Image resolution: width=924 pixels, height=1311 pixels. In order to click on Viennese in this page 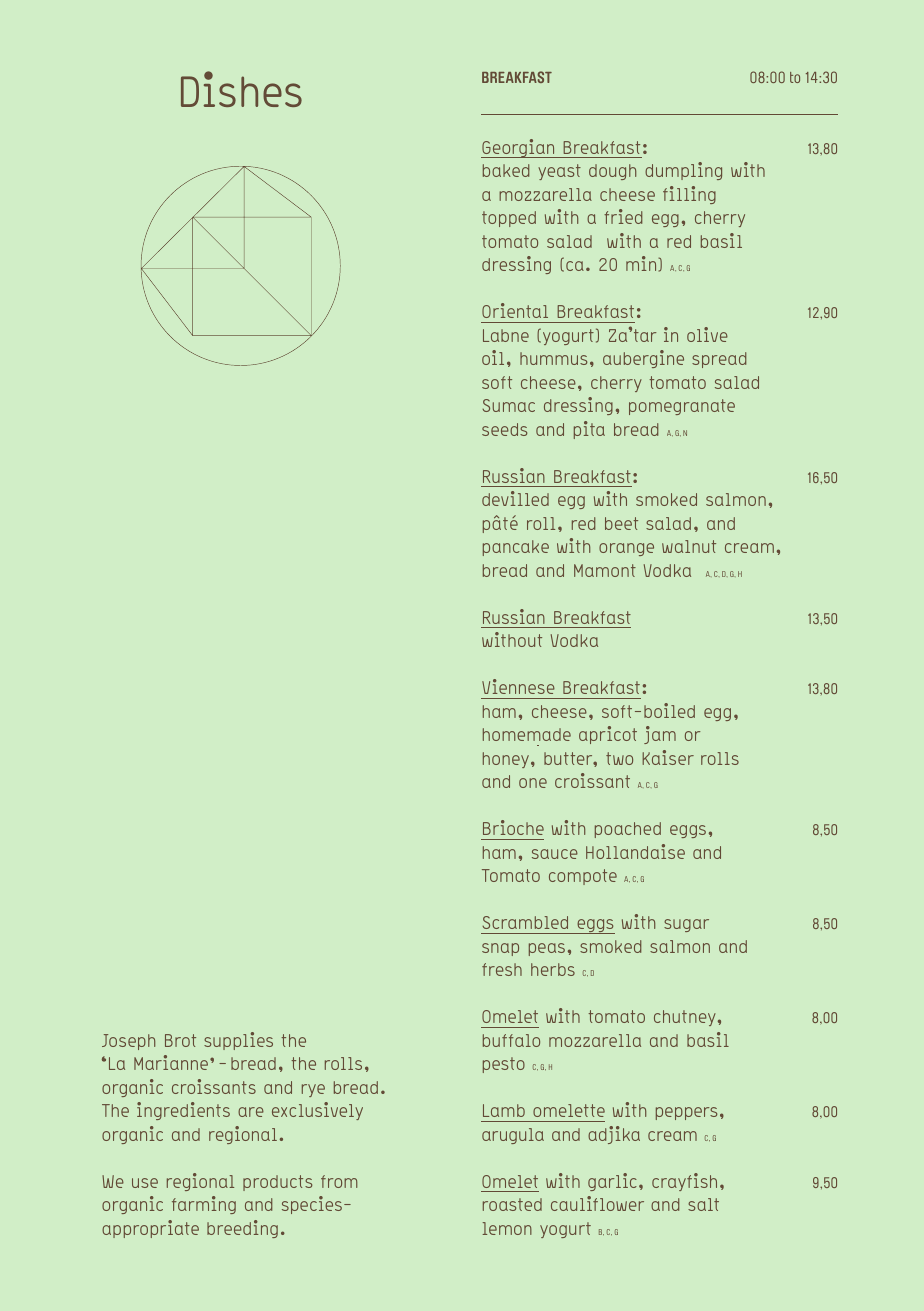, I will do `click(518, 686)`.
